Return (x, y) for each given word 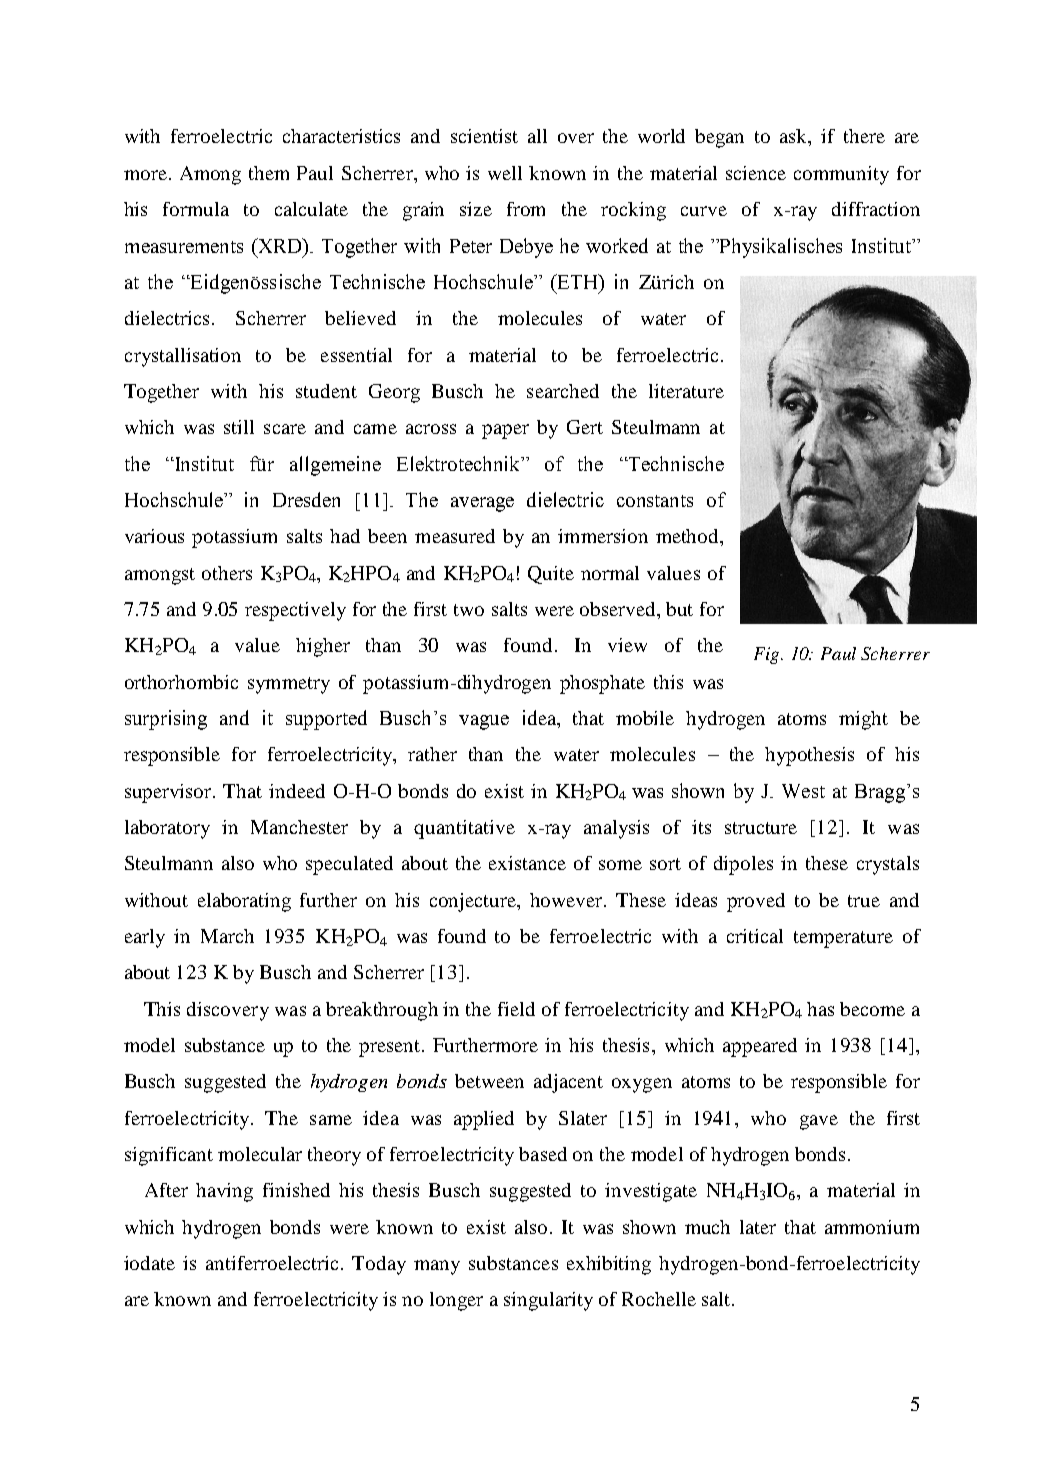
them (269, 173)
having (224, 1192)
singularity (548, 1301)
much (707, 1227)
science (756, 173)
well (505, 173)
